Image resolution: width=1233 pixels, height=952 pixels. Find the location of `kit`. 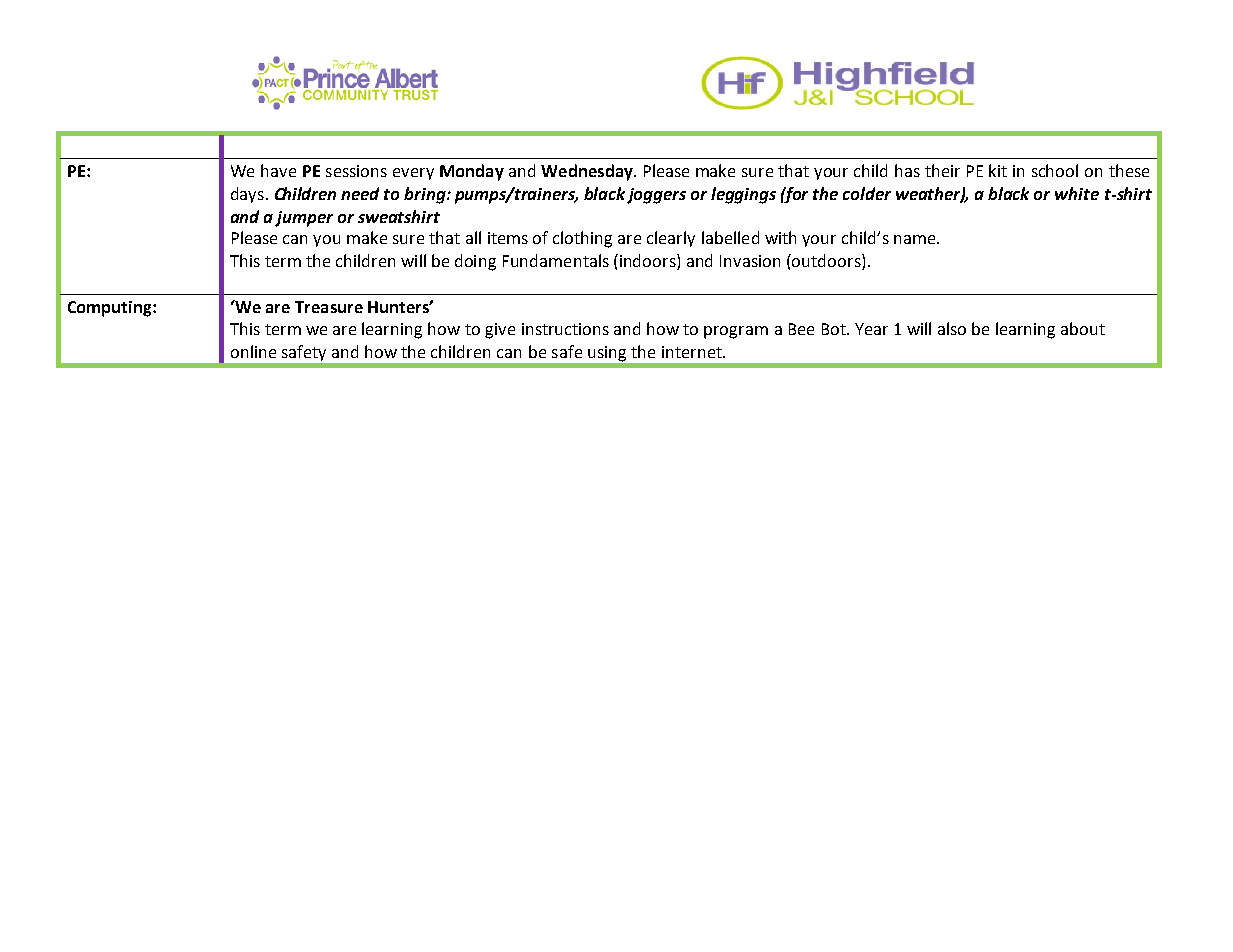

kit is located at coordinates (998, 170).
